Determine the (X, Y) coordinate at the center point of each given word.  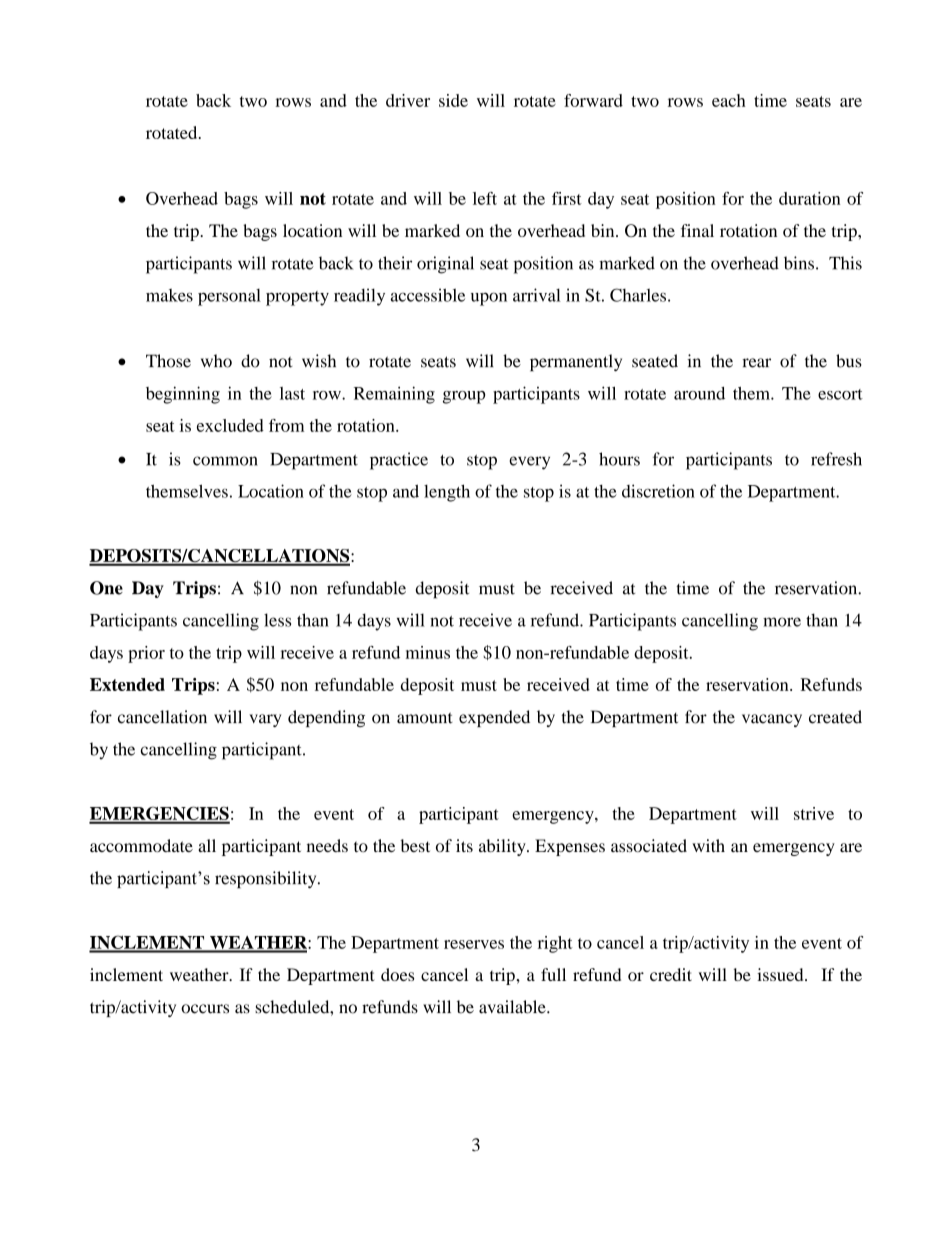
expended (494, 718)
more (782, 622)
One (106, 588)
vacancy (772, 720)
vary (265, 720)
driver (408, 100)
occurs (205, 1009)
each (729, 100)
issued (781, 974)
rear (756, 363)
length (447, 493)
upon (489, 299)
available (513, 1007)
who (216, 361)
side (453, 100)
